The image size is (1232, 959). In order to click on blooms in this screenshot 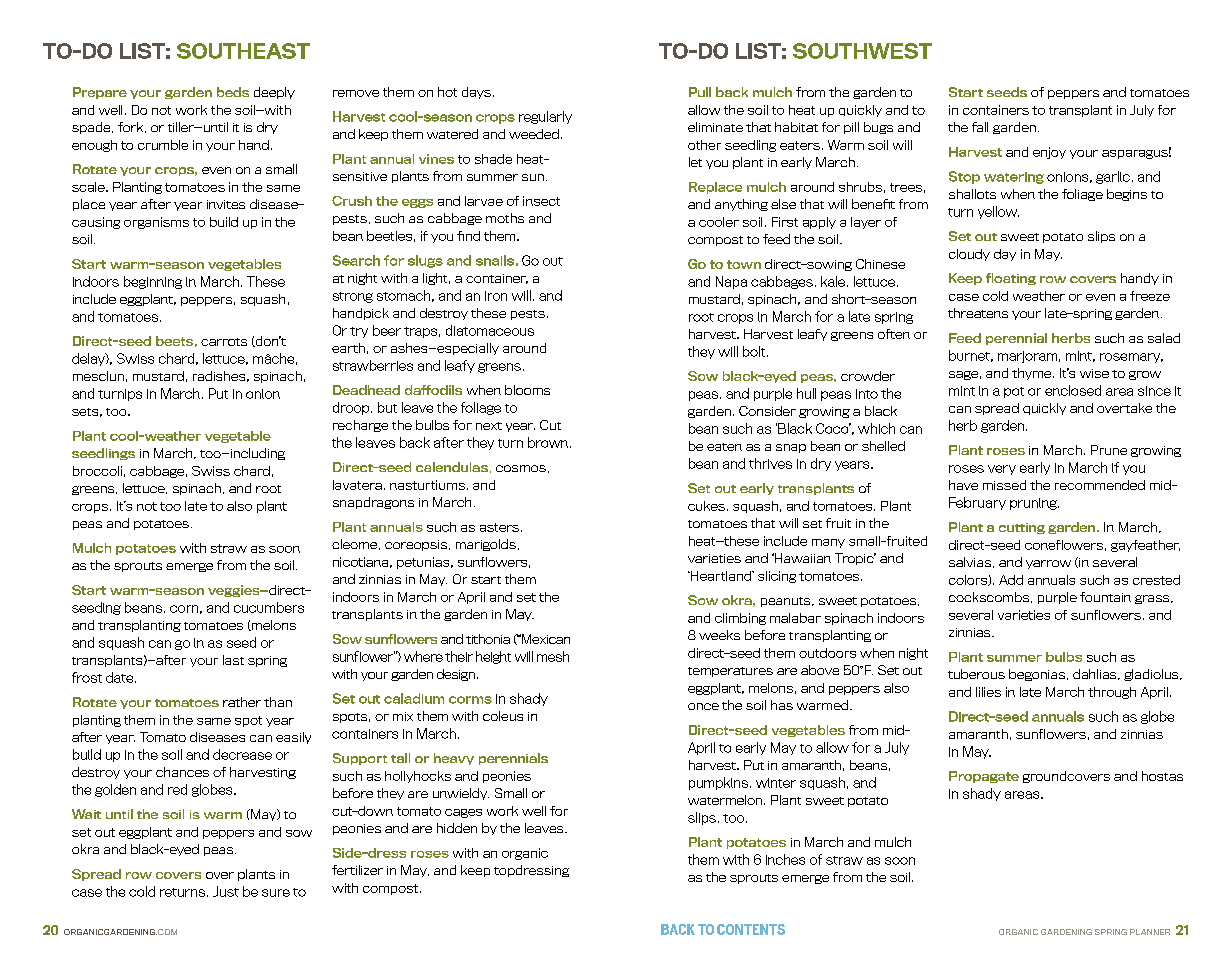, I will do `click(527, 390)`.
